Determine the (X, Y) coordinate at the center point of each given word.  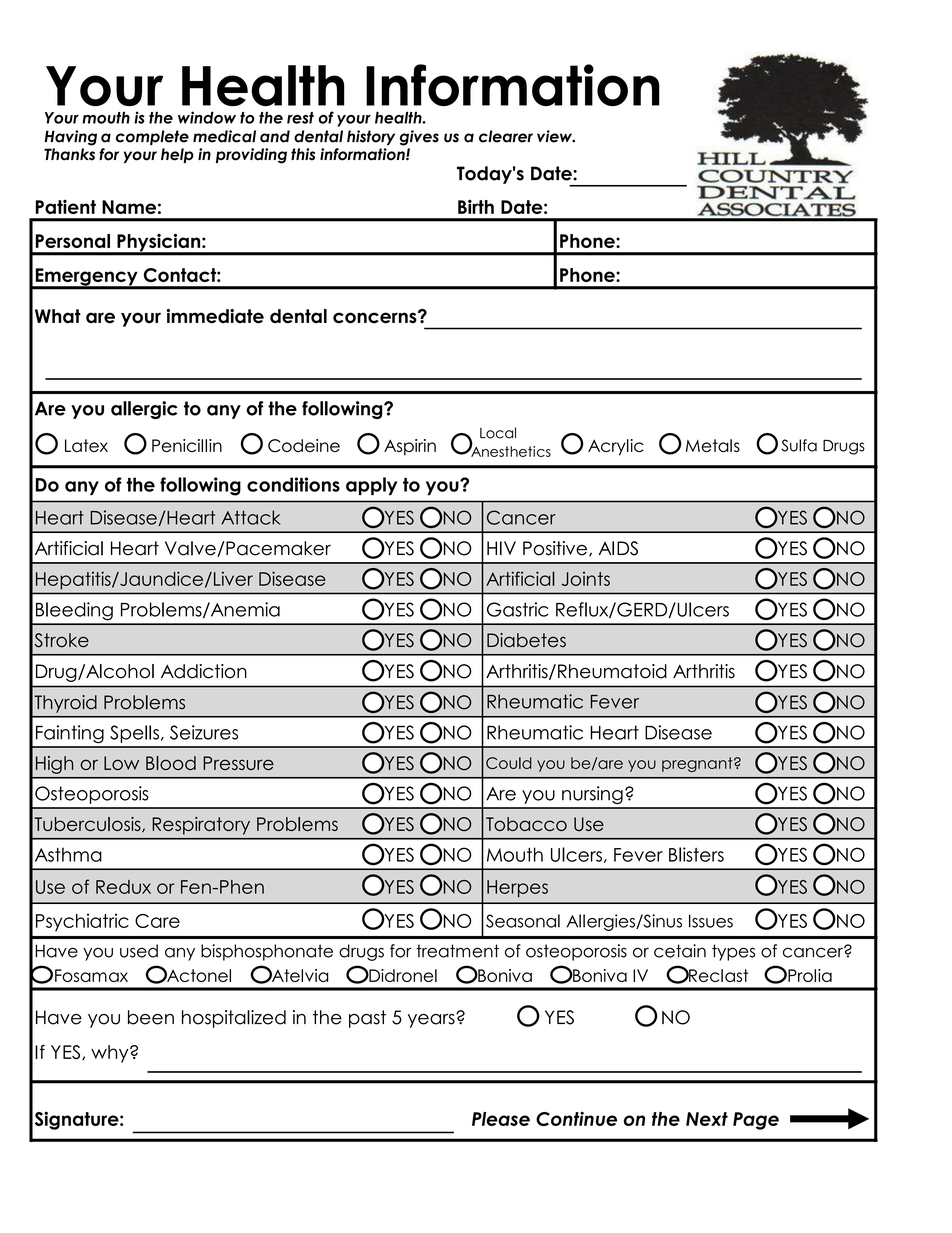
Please (501, 1119)
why (111, 1054)
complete (152, 137)
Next (707, 1119)
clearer (506, 136)
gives (419, 138)
